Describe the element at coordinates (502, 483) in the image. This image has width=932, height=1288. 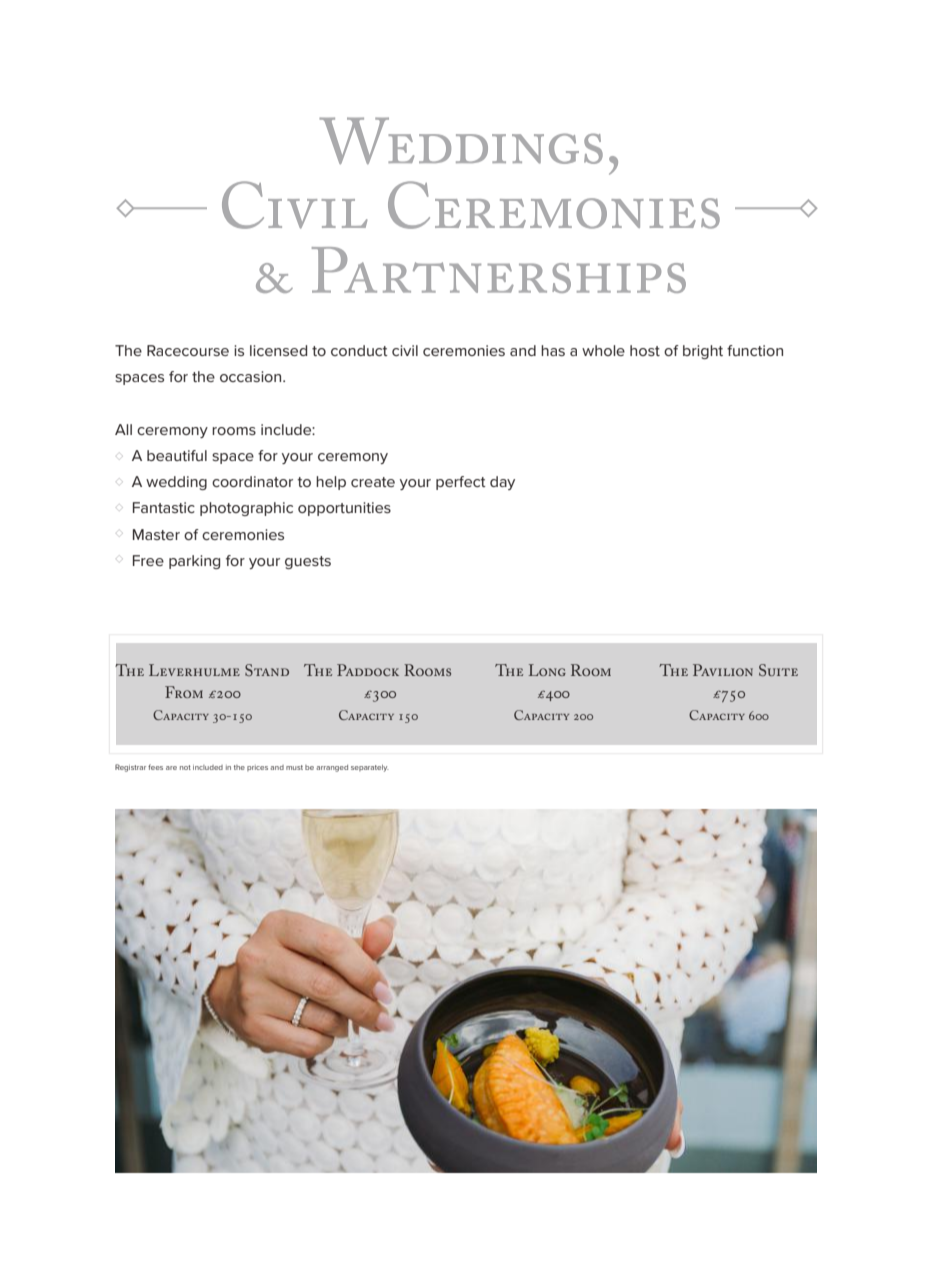
I see `day` at that location.
